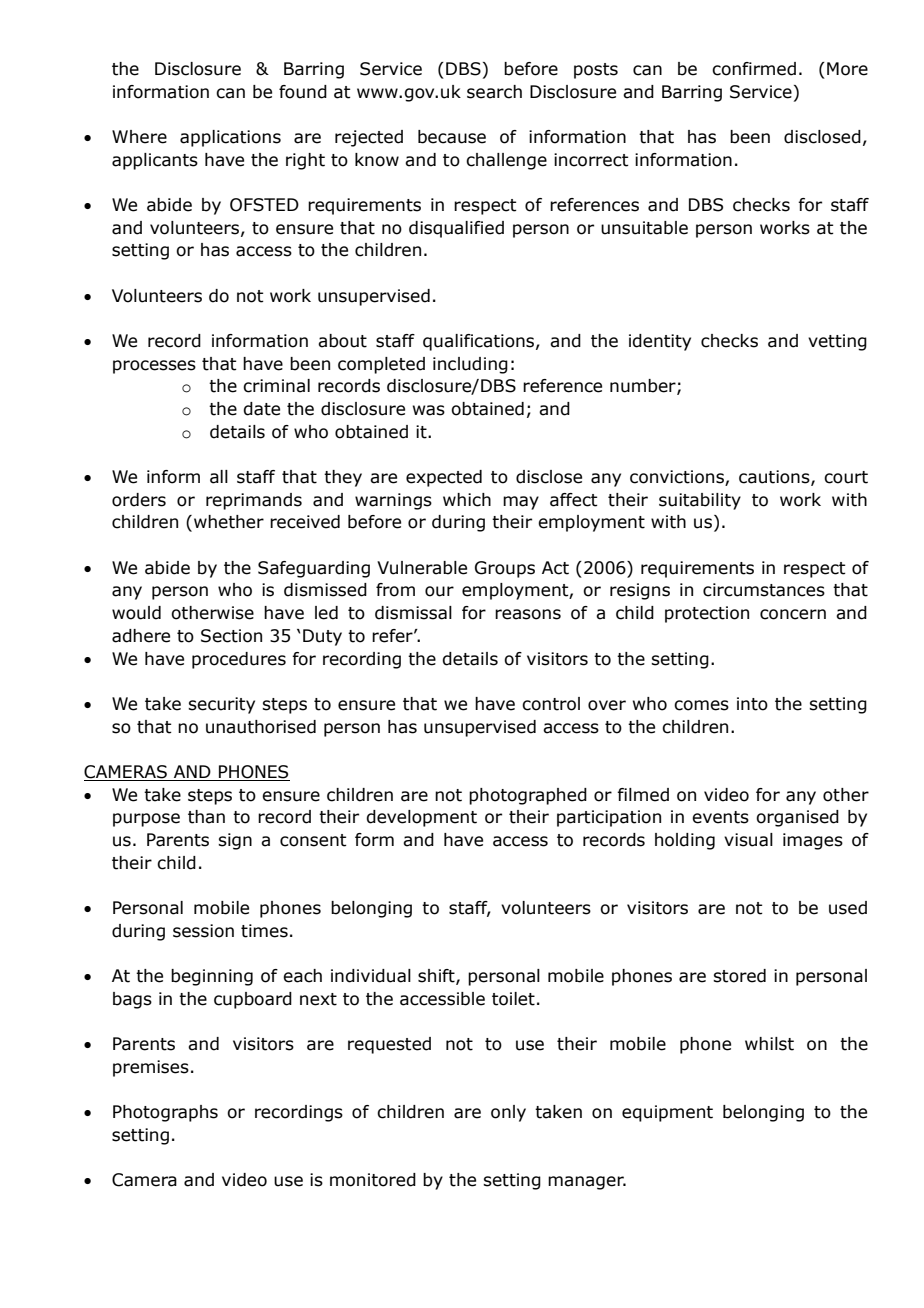 The width and height of the screenshot is (924, 1308). What do you see at coordinates (754, 69) in the screenshot?
I see `confirmed` at bounding box center [754, 69].
